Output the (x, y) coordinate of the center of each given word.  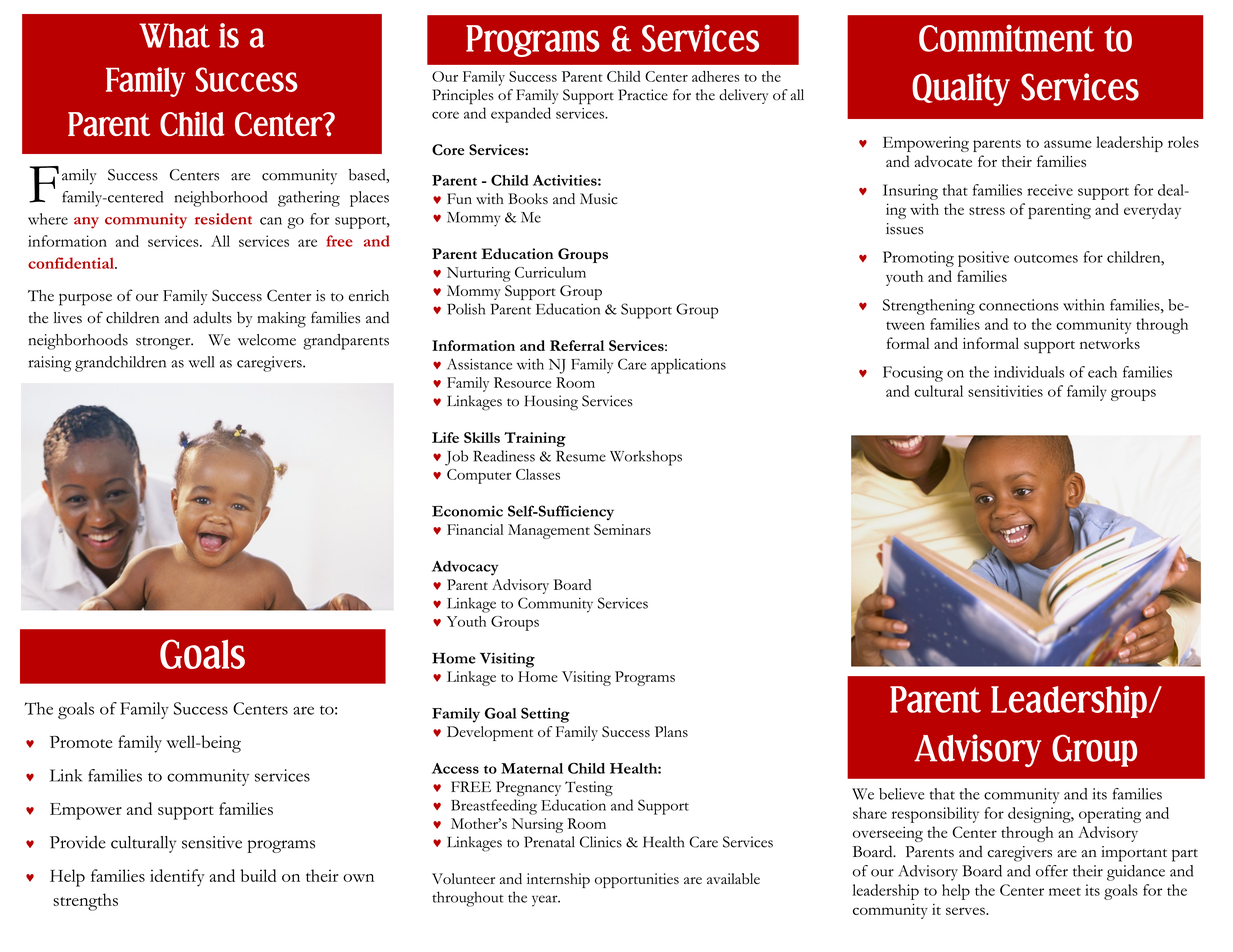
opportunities (637, 880)
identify (177, 878)
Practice (643, 95)
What (174, 35)
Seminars (622, 529)
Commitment (1007, 38)
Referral (577, 345)
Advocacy (465, 568)
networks (1110, 343)
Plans (671, 731)
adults (212, 317)
